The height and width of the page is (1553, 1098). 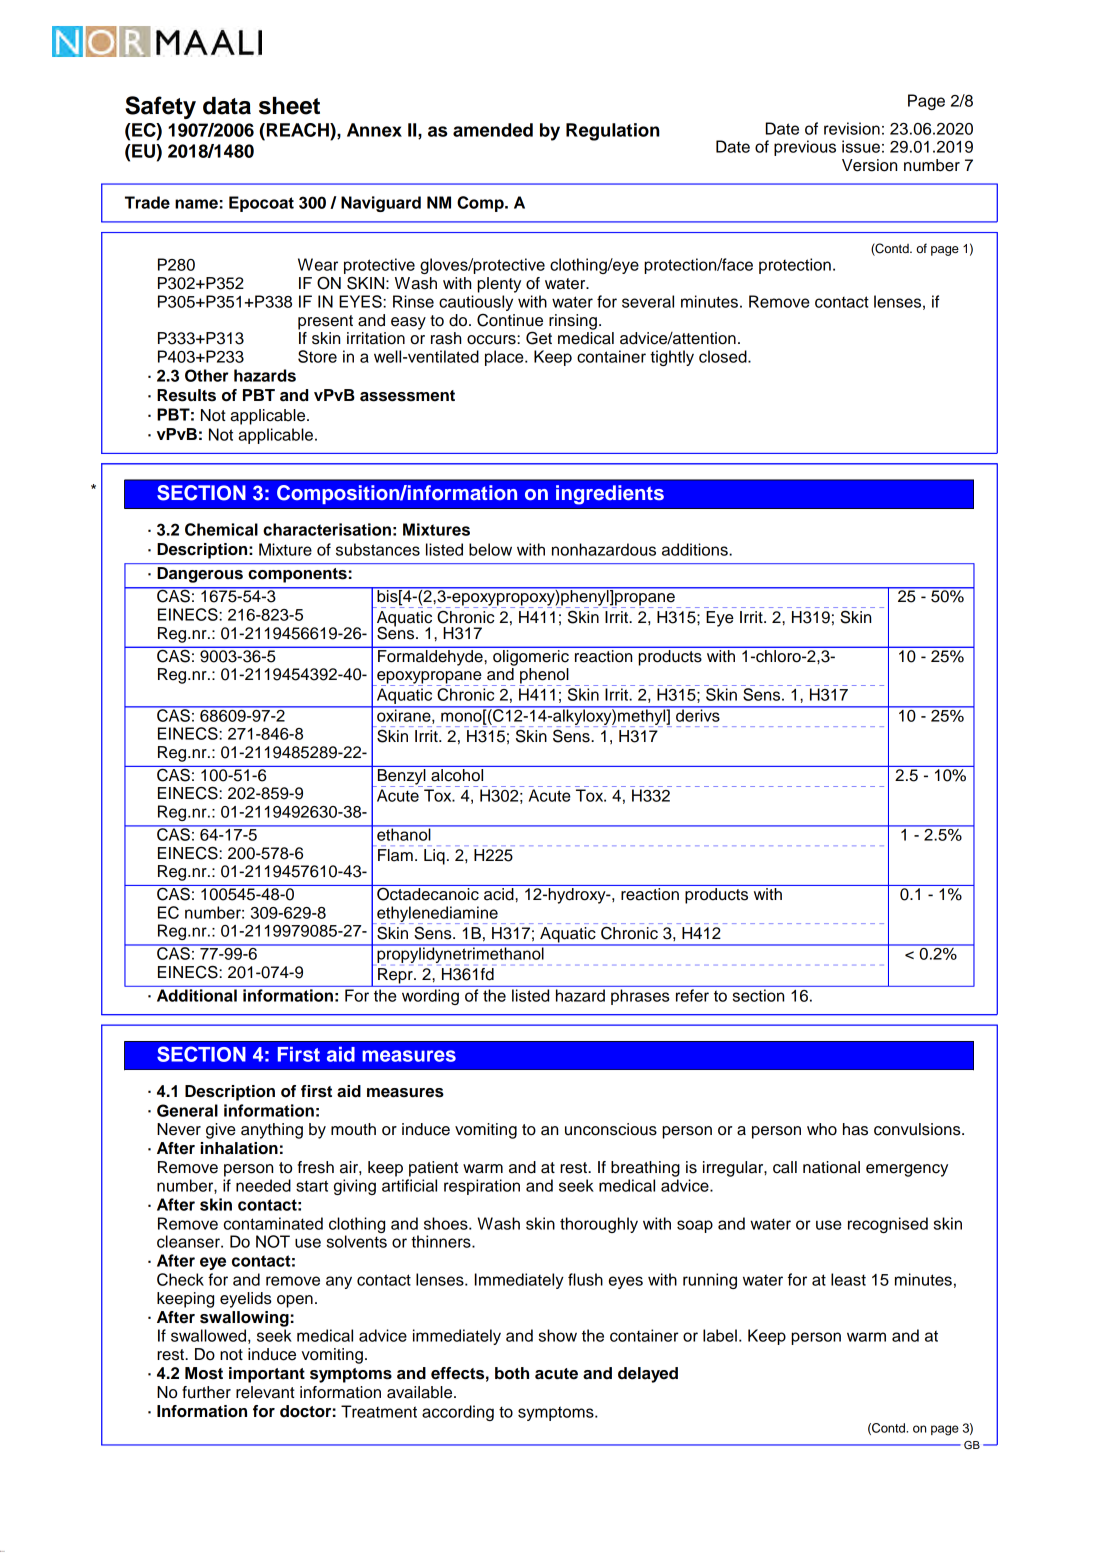 I want to click on Flam, so click(x=395, y=855).
